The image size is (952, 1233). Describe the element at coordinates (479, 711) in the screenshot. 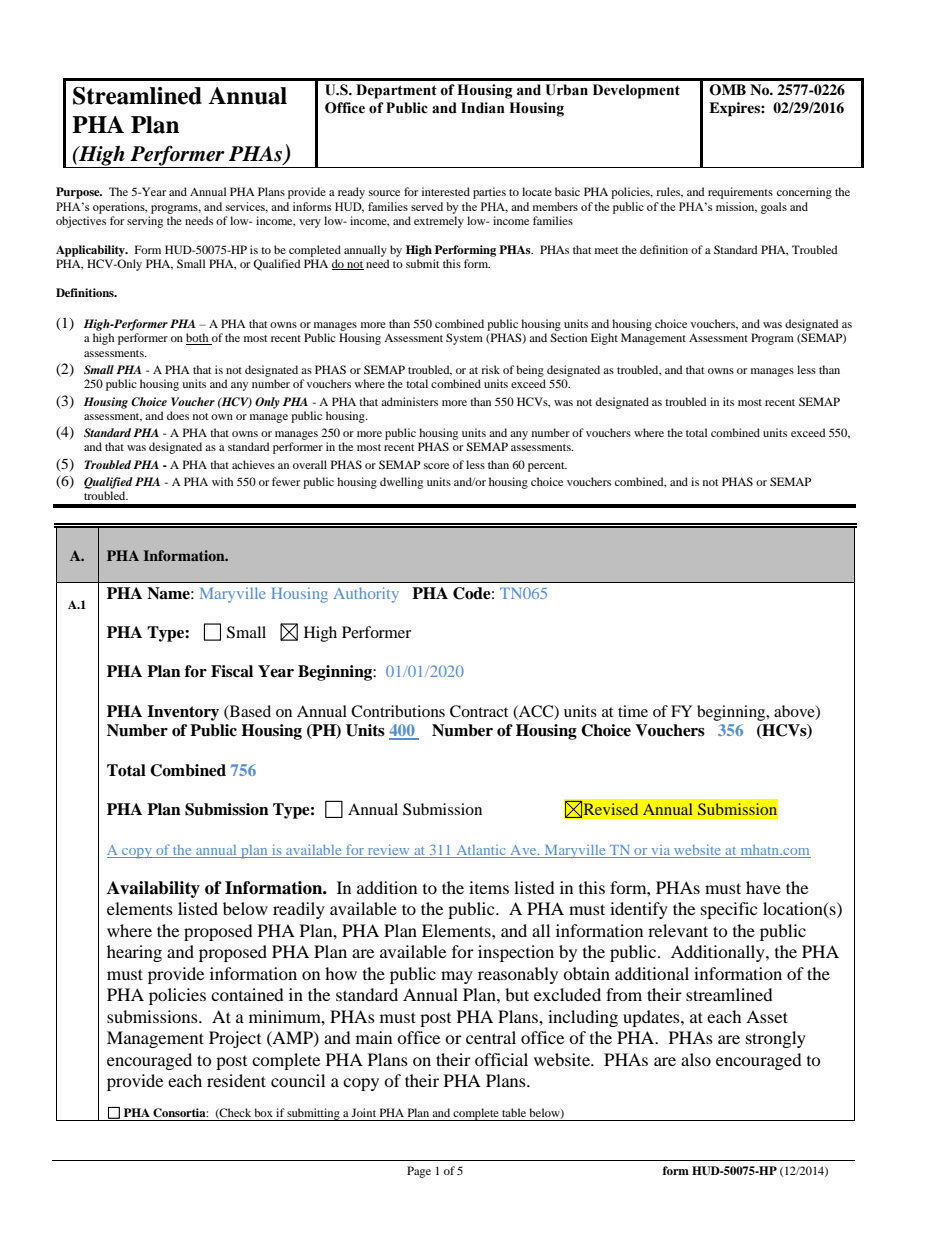

I see `Contract` at that location.
